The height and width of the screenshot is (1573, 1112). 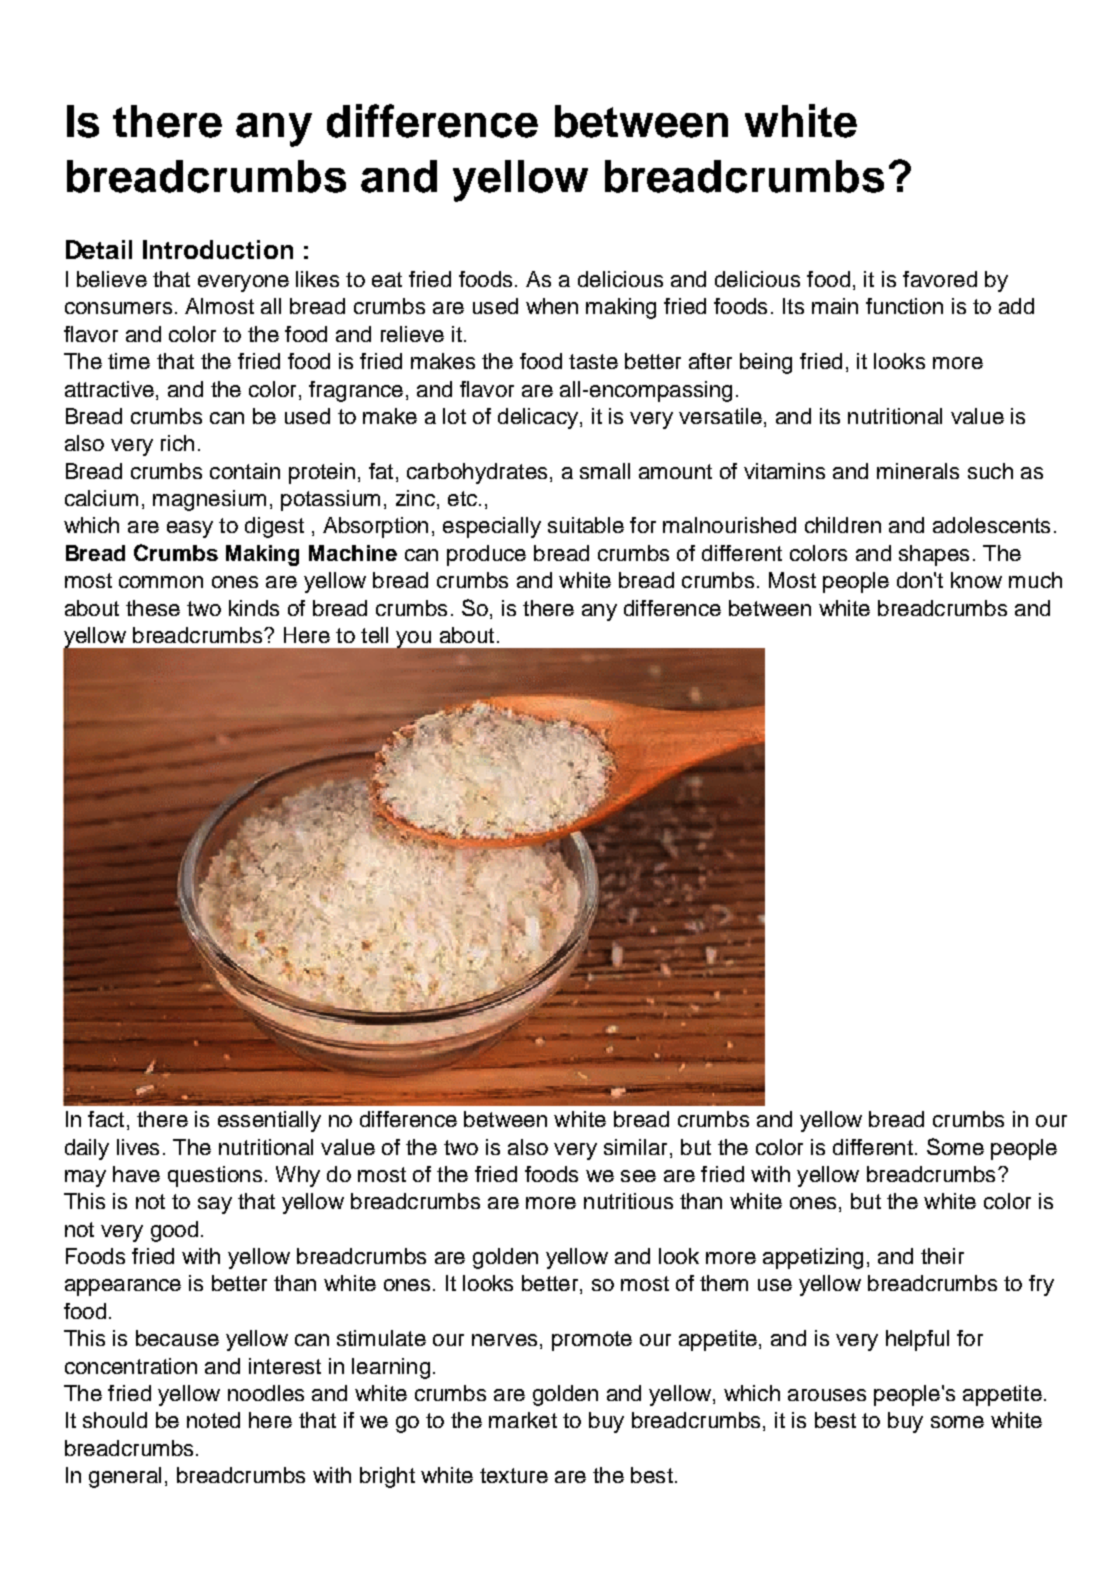 What do you see at coordinates (213, 1420) in the screenshot?
I see `noted` at bounding box center [213, 1420].
